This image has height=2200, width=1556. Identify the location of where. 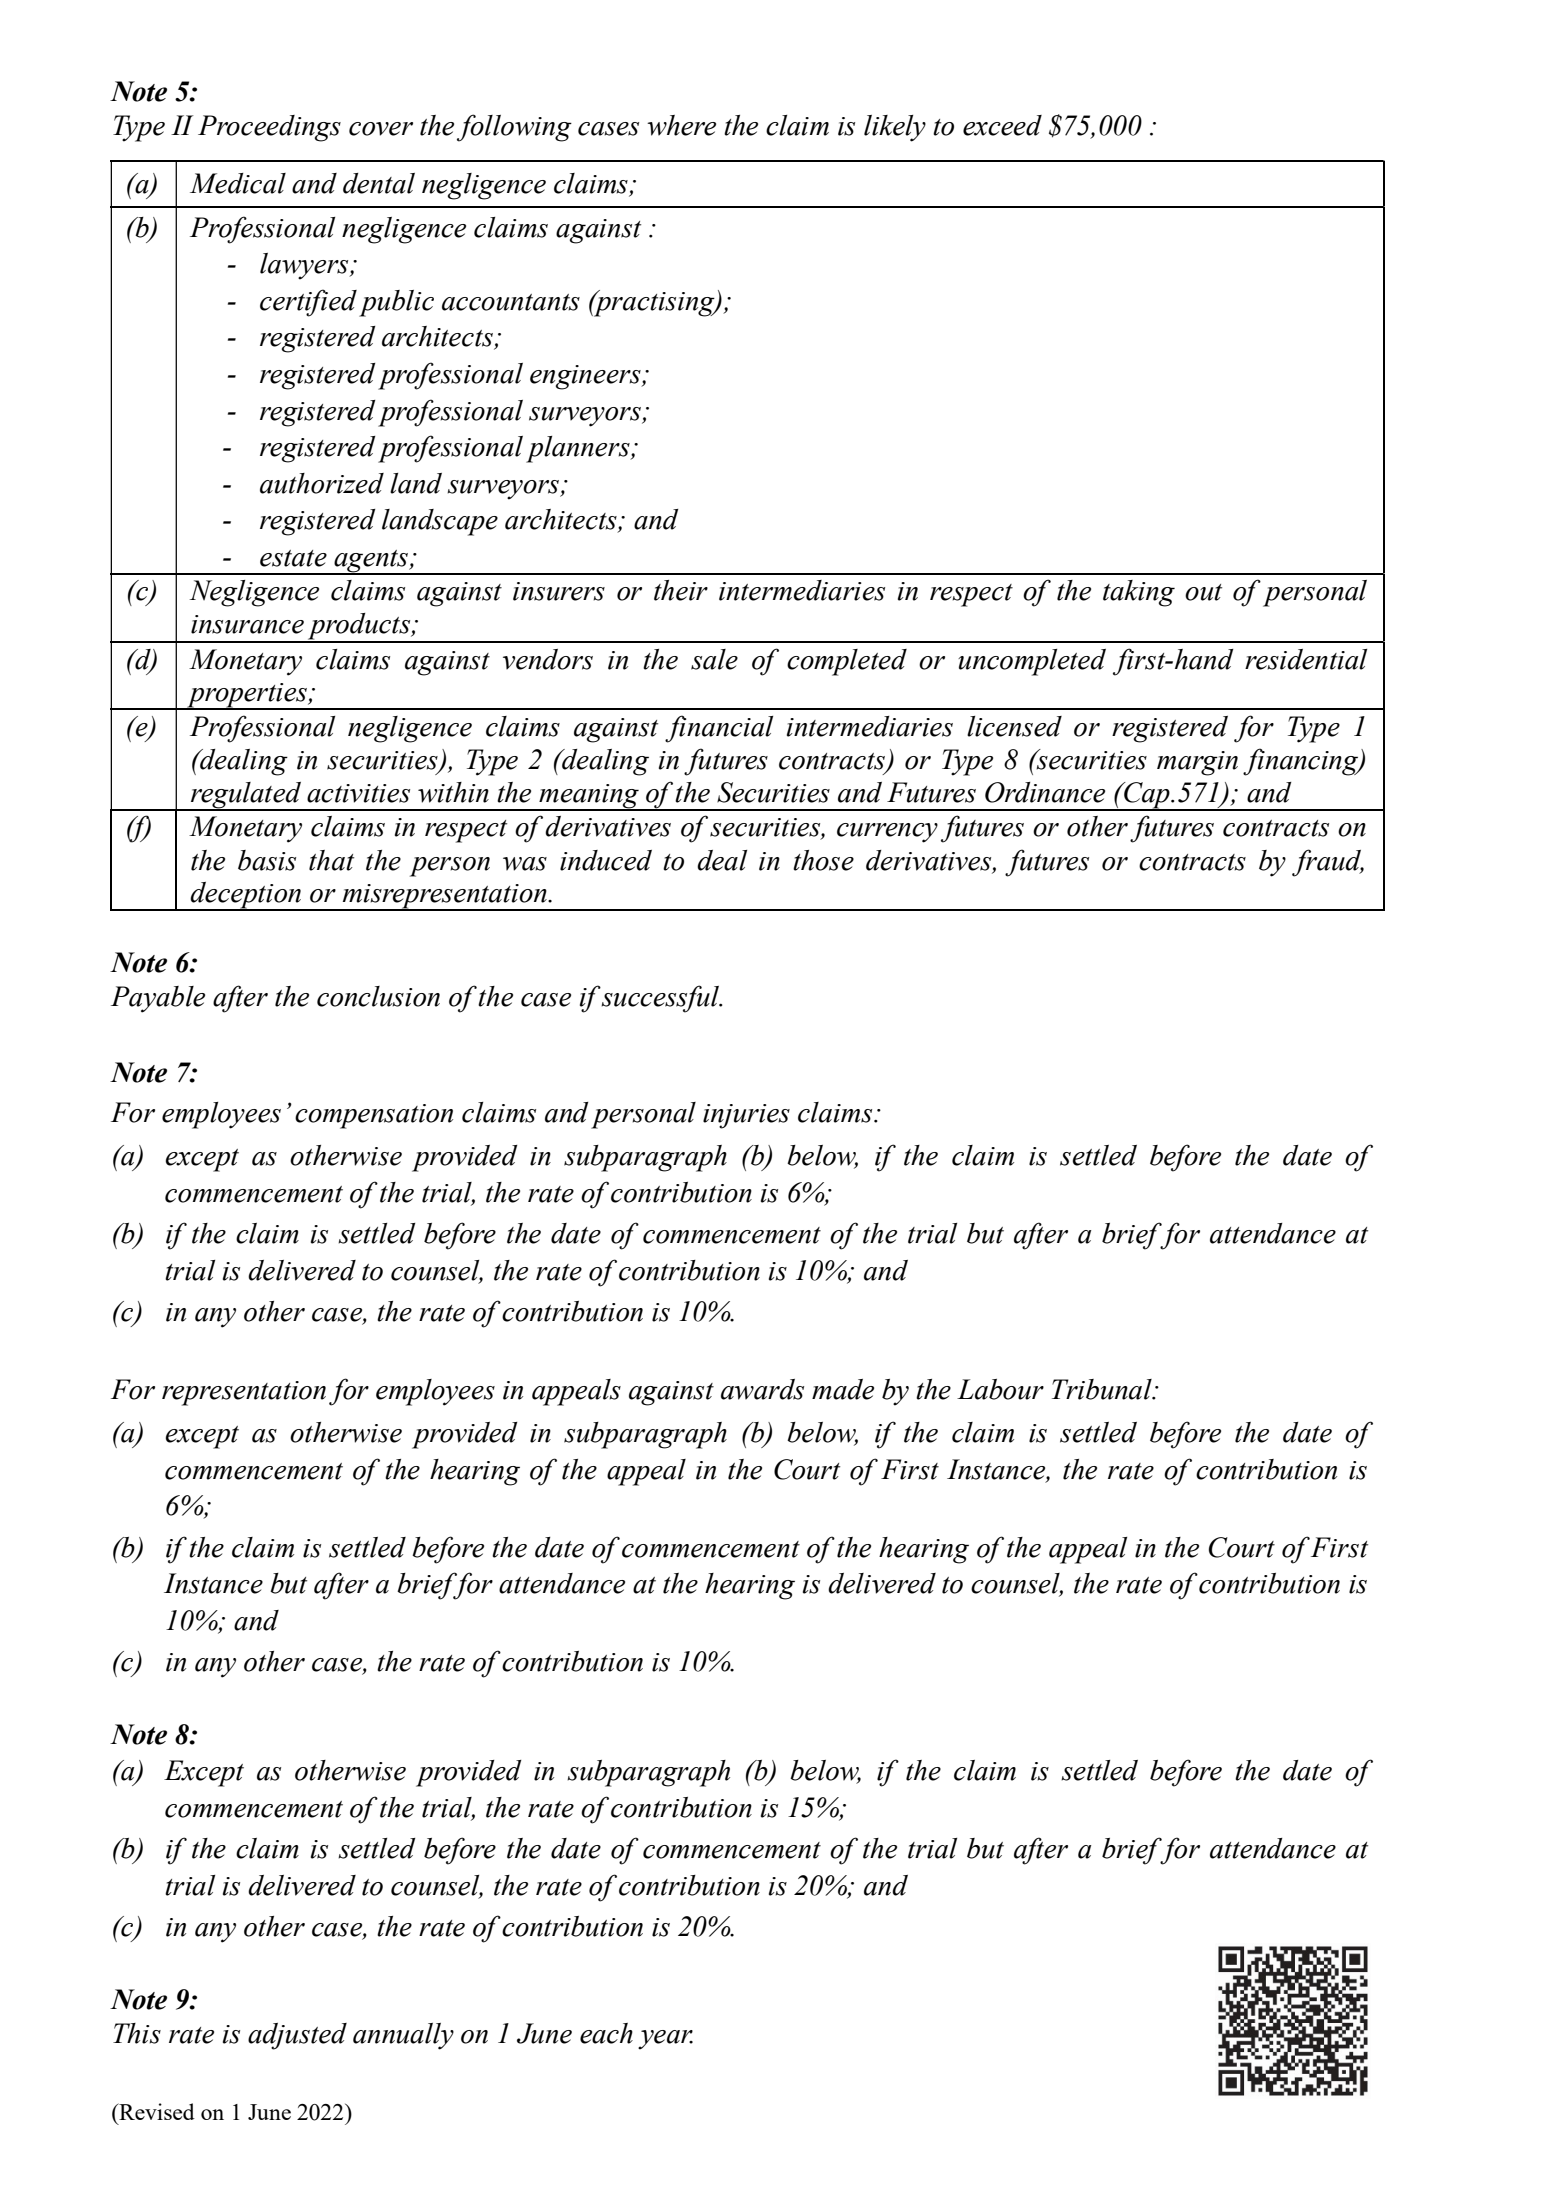
(681, 125).
